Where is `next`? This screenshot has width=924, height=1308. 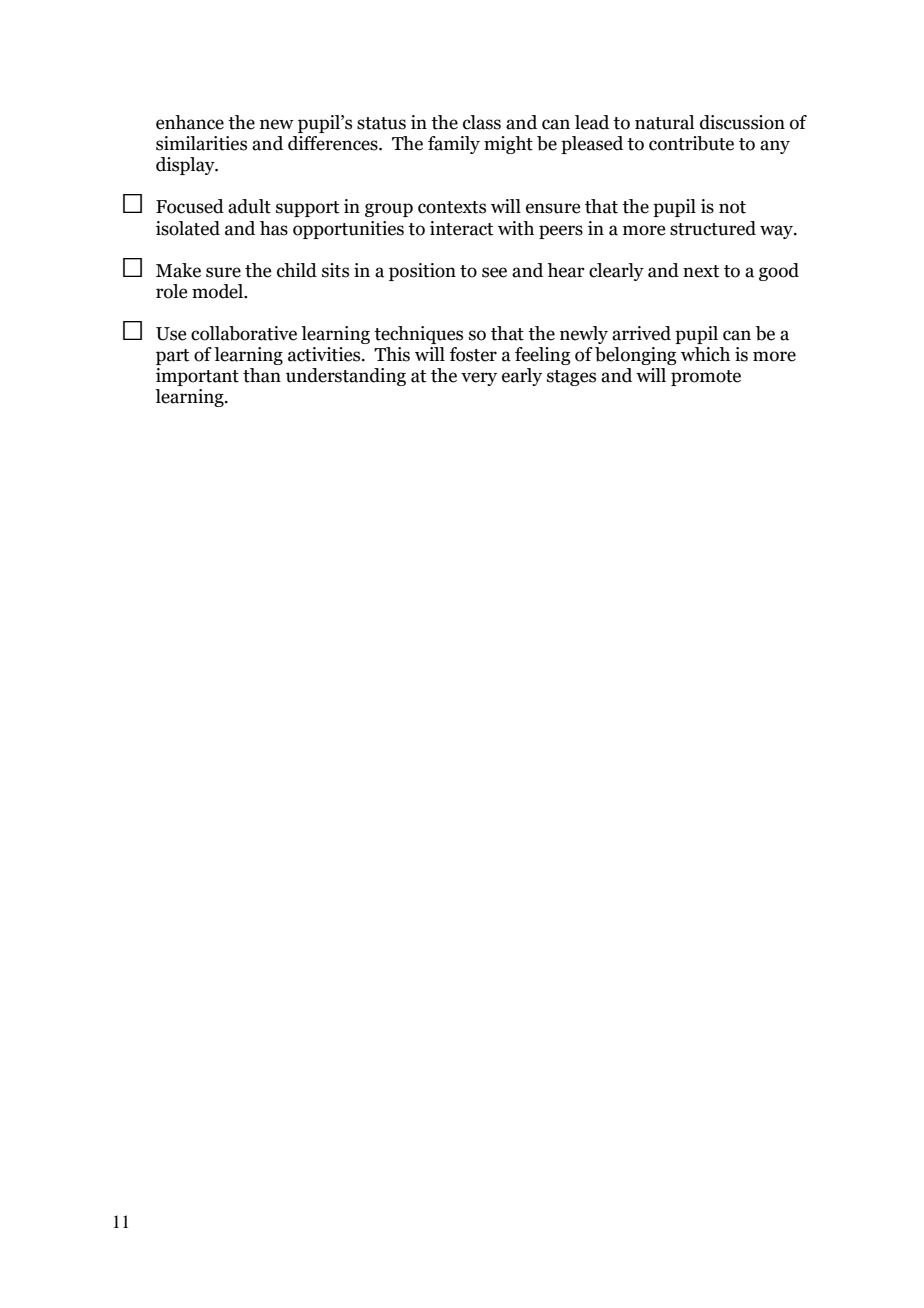 next is located at coordinates (701, 271).
